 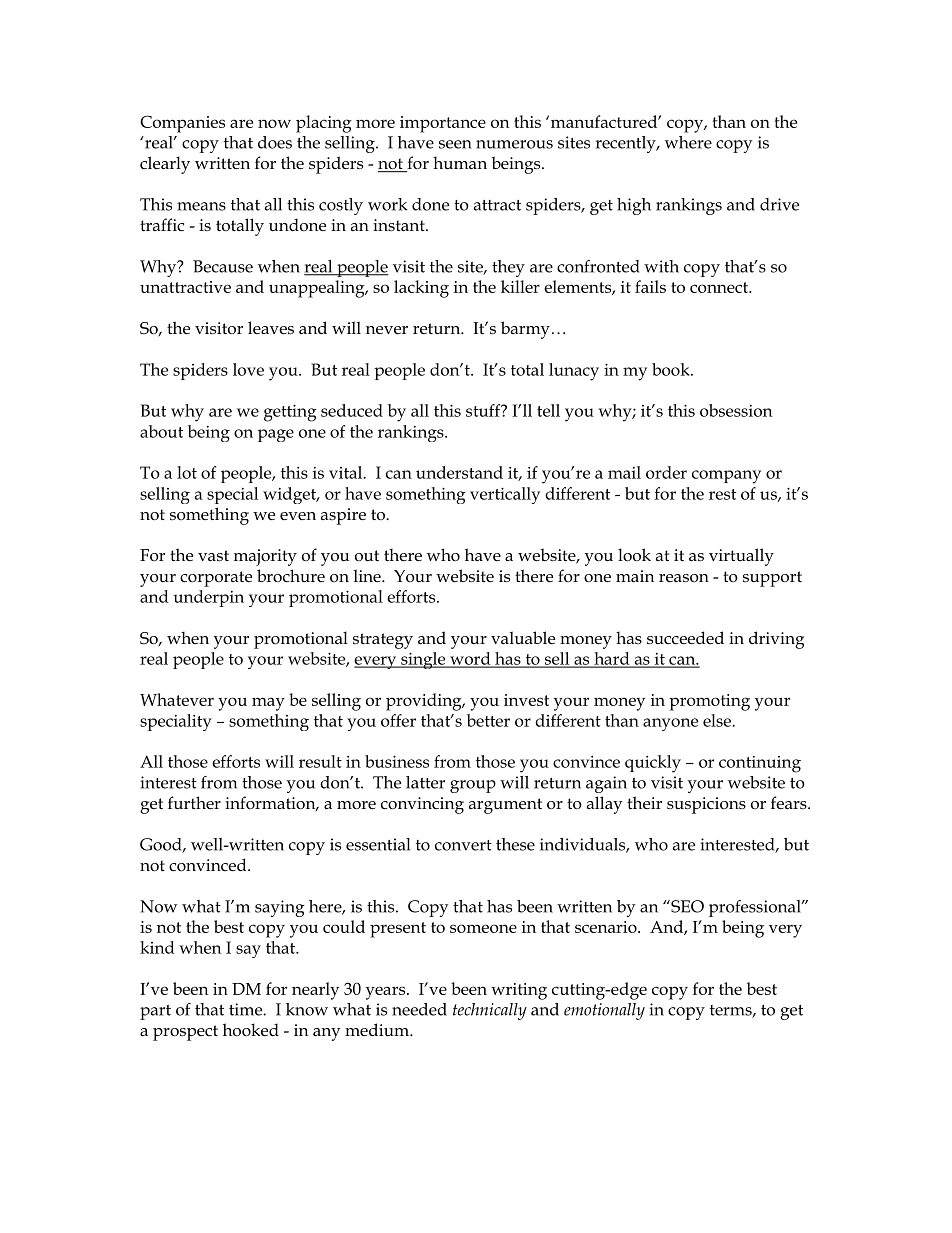 I want to click on may, so click(x=268, y=704).
